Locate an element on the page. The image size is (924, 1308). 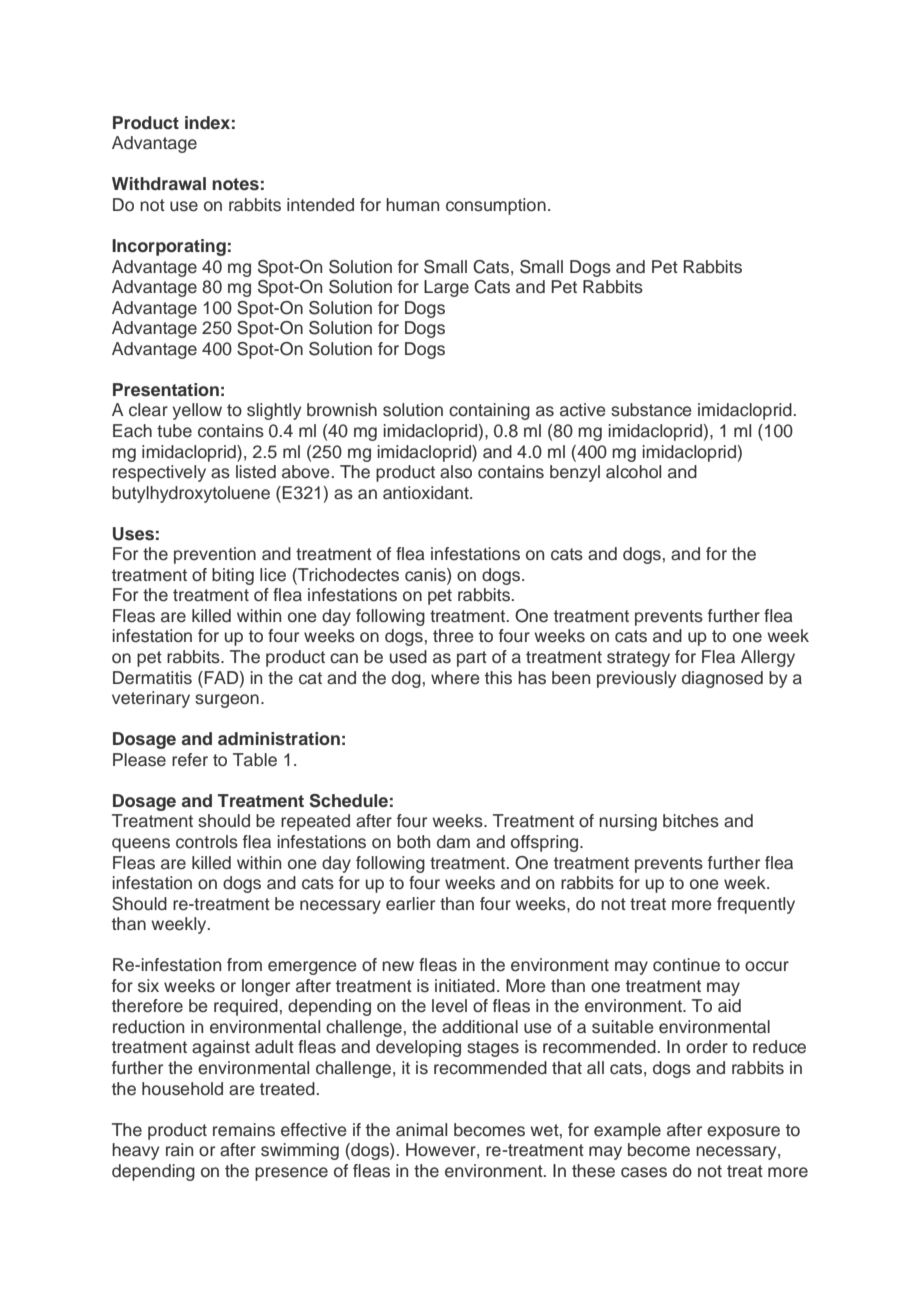
animal is located at coordinates (421, 1130).
